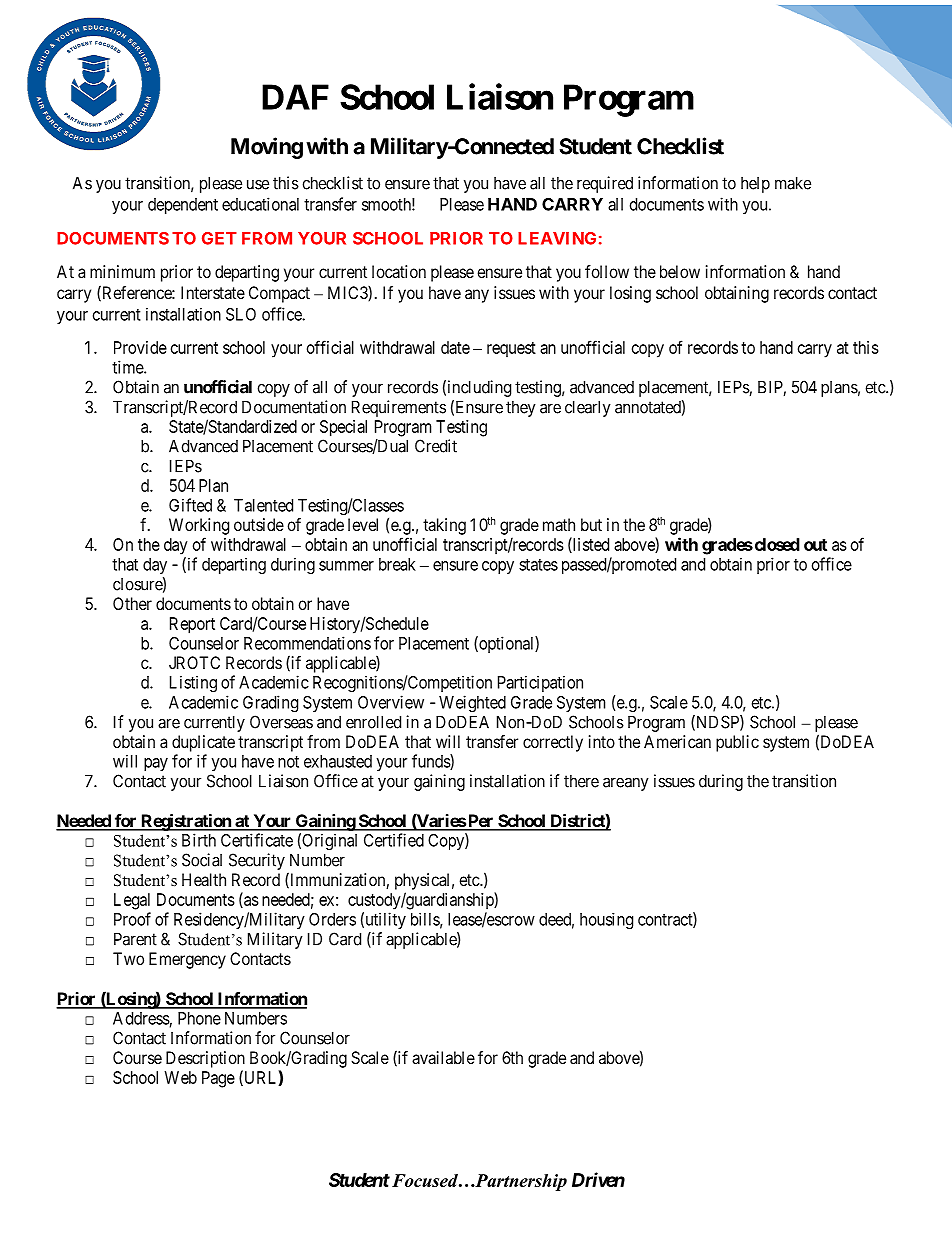 This screenshot has height=1233, width=952. What do you see at coordinates (443, 1057) in the screenshot?
I see `available` at bounding box center [443, 1057].
